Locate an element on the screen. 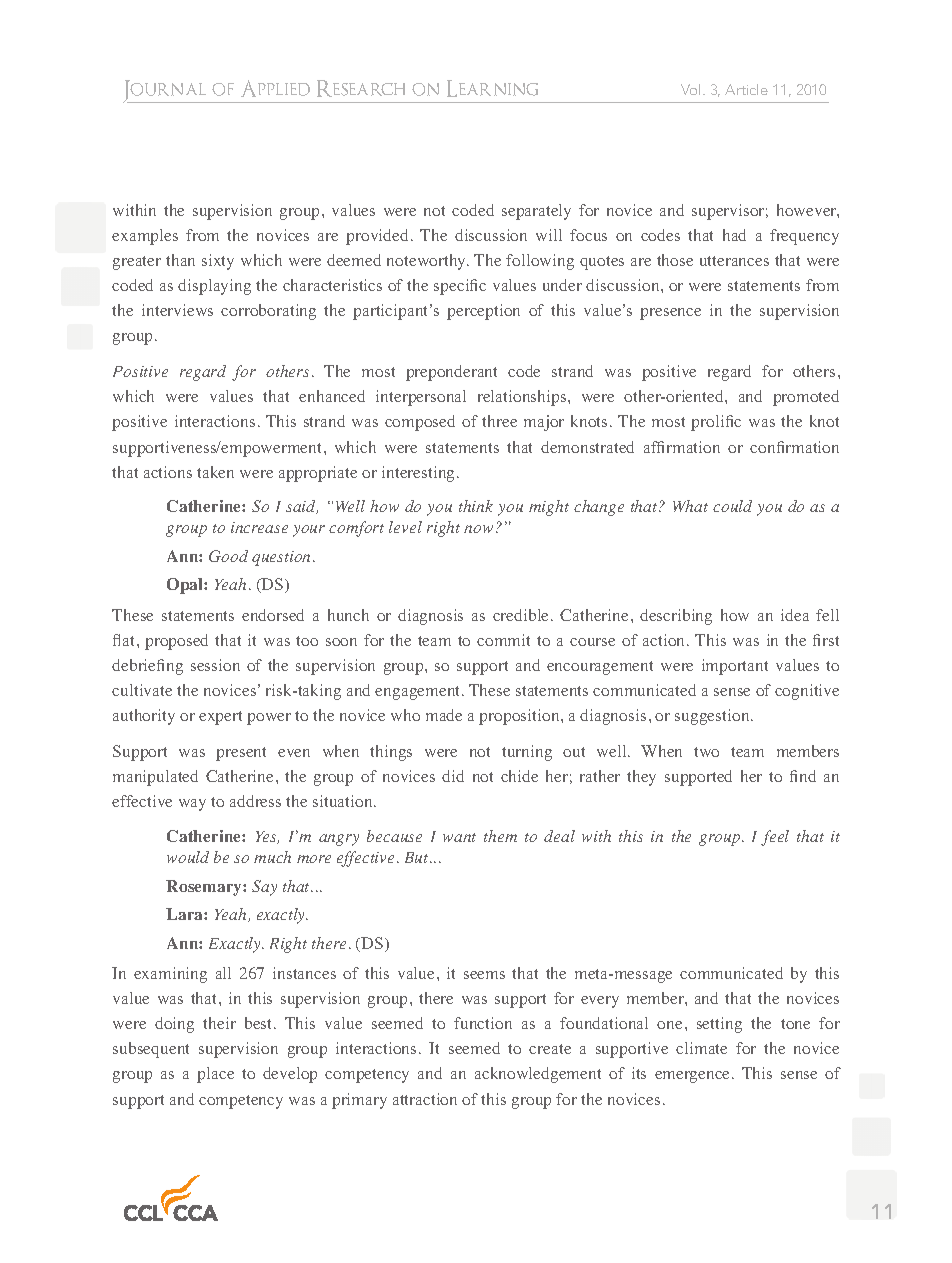  Learning is located at coordinates (492, 88).
